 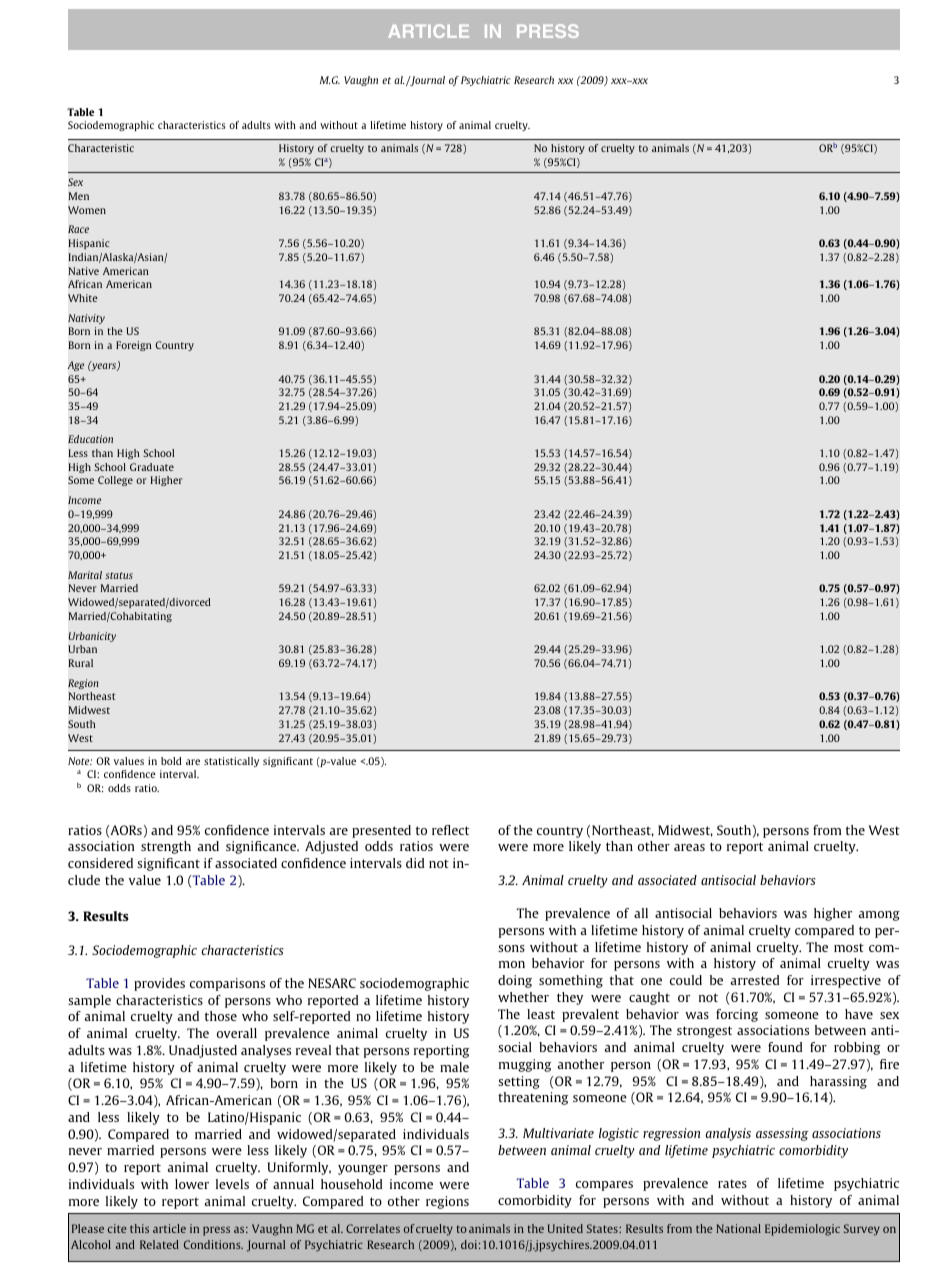 What do you see at coordinates (565, 1228) in the screenshot?
I see `United` at bounding box center [565, 1228].
